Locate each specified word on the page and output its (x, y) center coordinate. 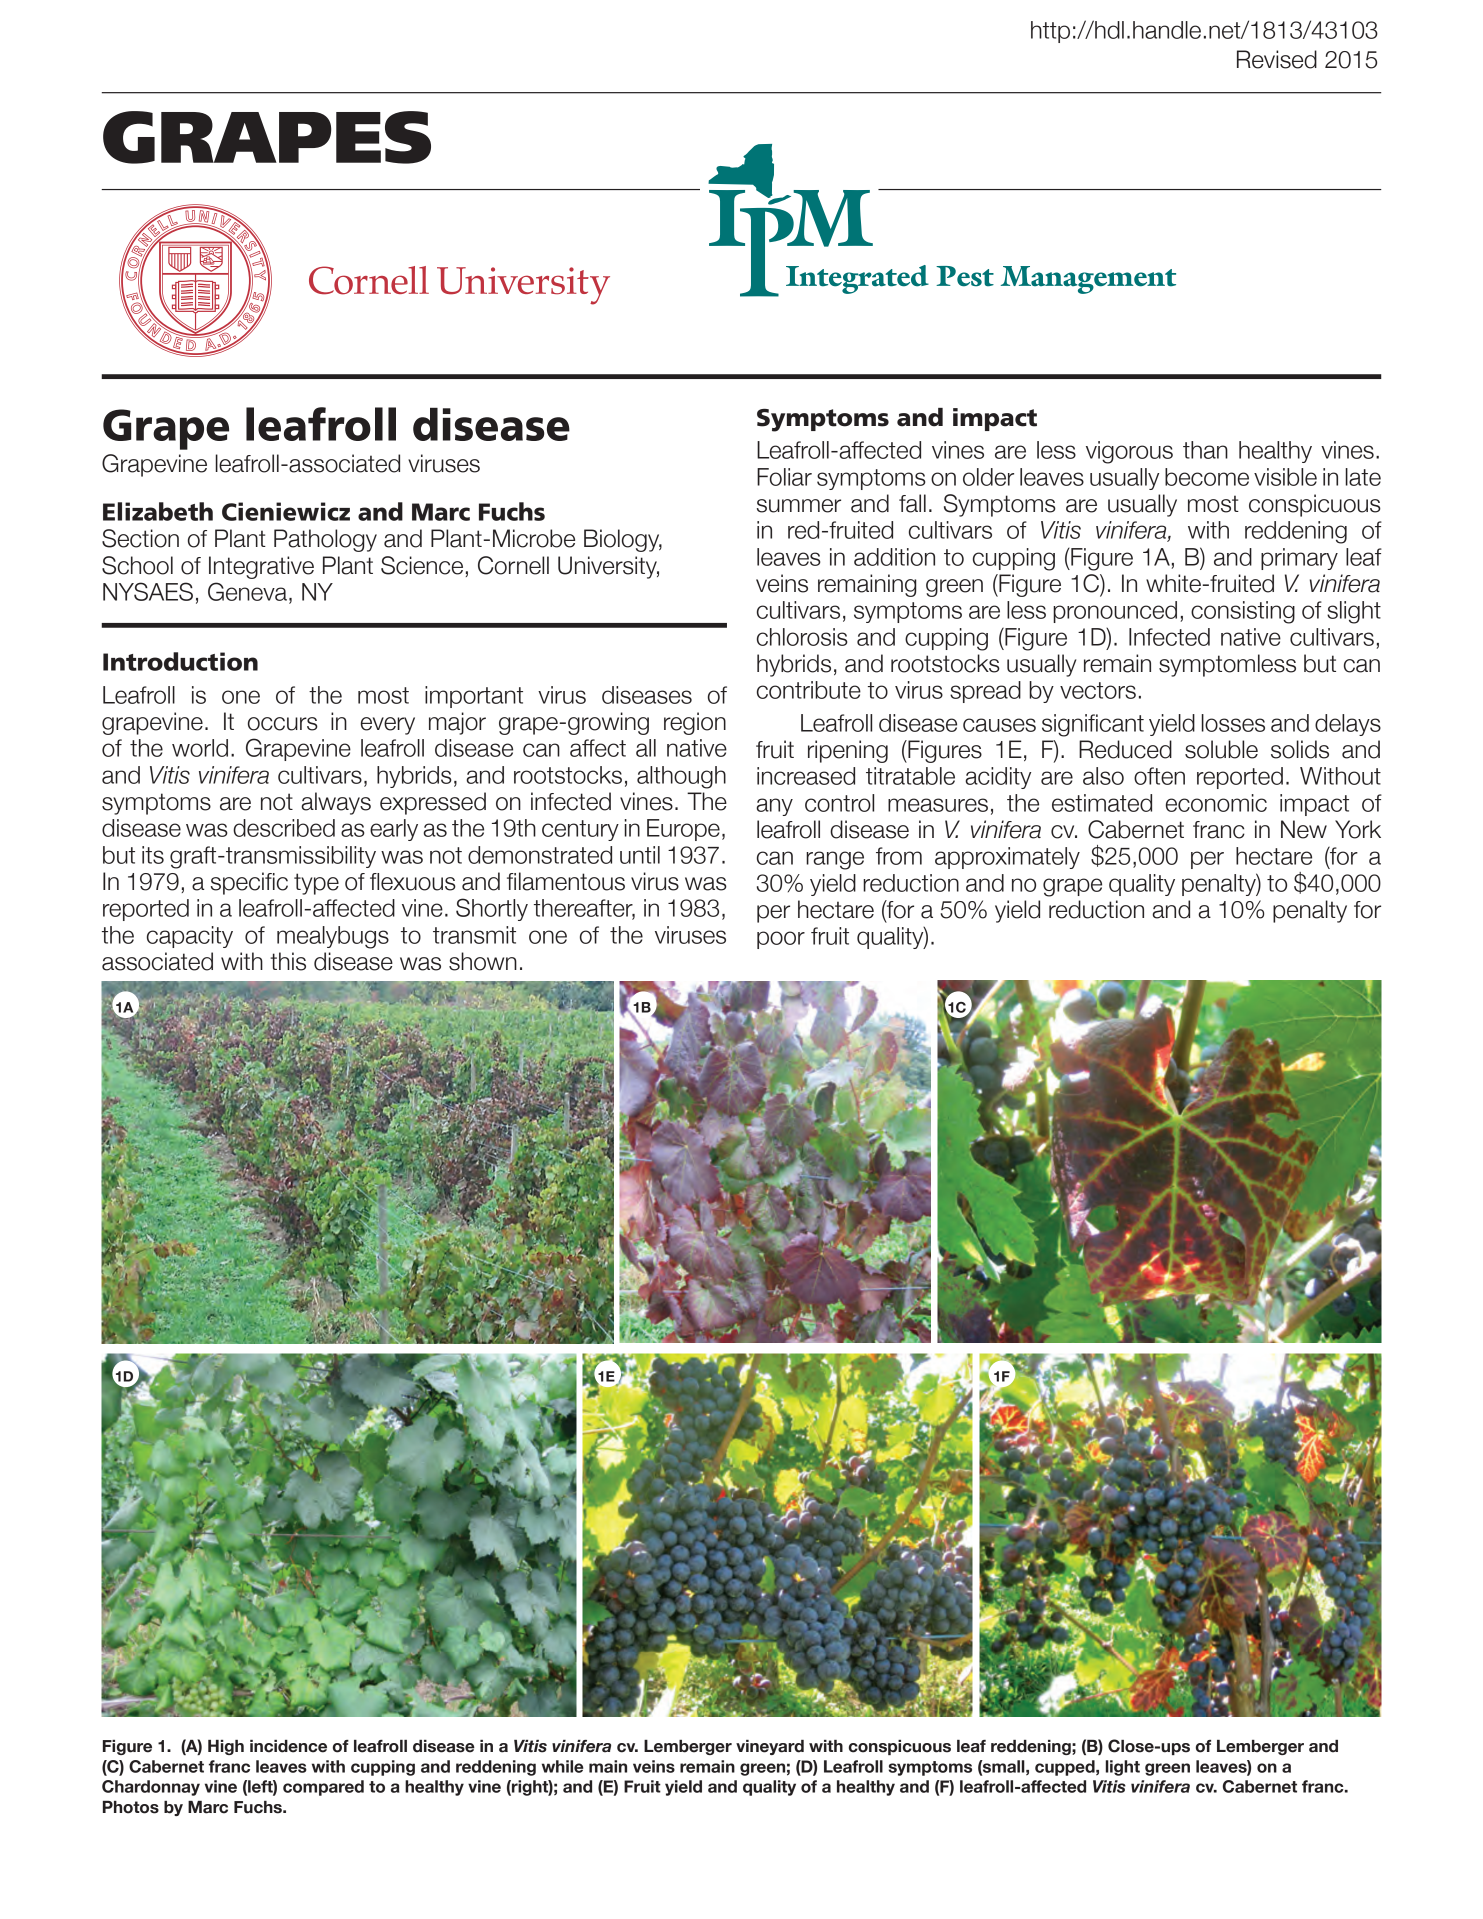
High (226, 1747)
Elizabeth (158, 511)
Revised (1277, 59)
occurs (283, 724)
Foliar (784, 477)
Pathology (325, 540)
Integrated (857, 279)
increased (806, 776)
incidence (288, 1746)
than (1205, 450)
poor (781, 940)
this (288, 961)
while (562, 1766)
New (1304, 829)
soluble (1221, 749)
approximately (1007, 858)
